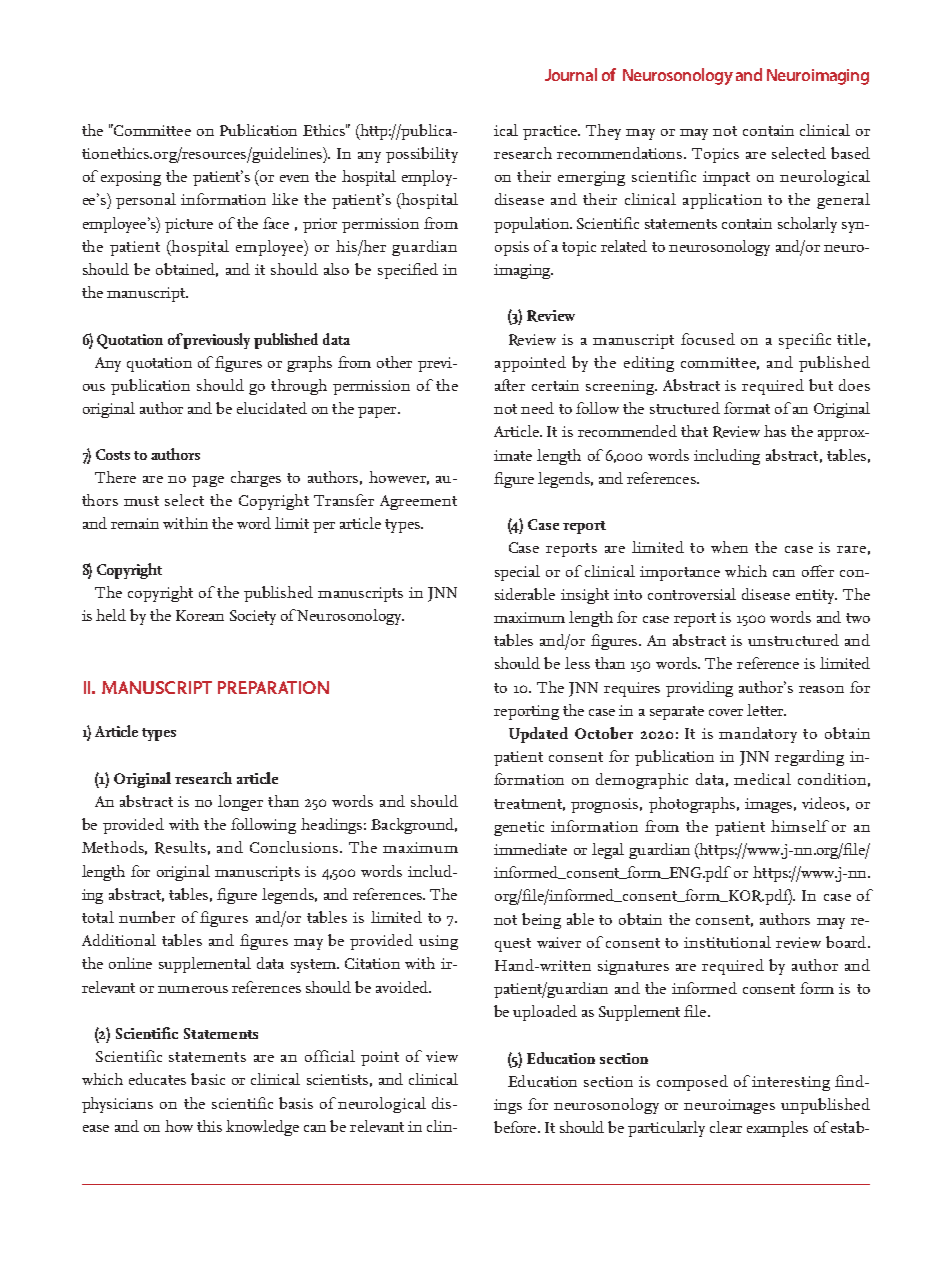 The image size is (952, 1270). Describe the element at coordinates (775, 431) in the page. I see `has` at that location.
